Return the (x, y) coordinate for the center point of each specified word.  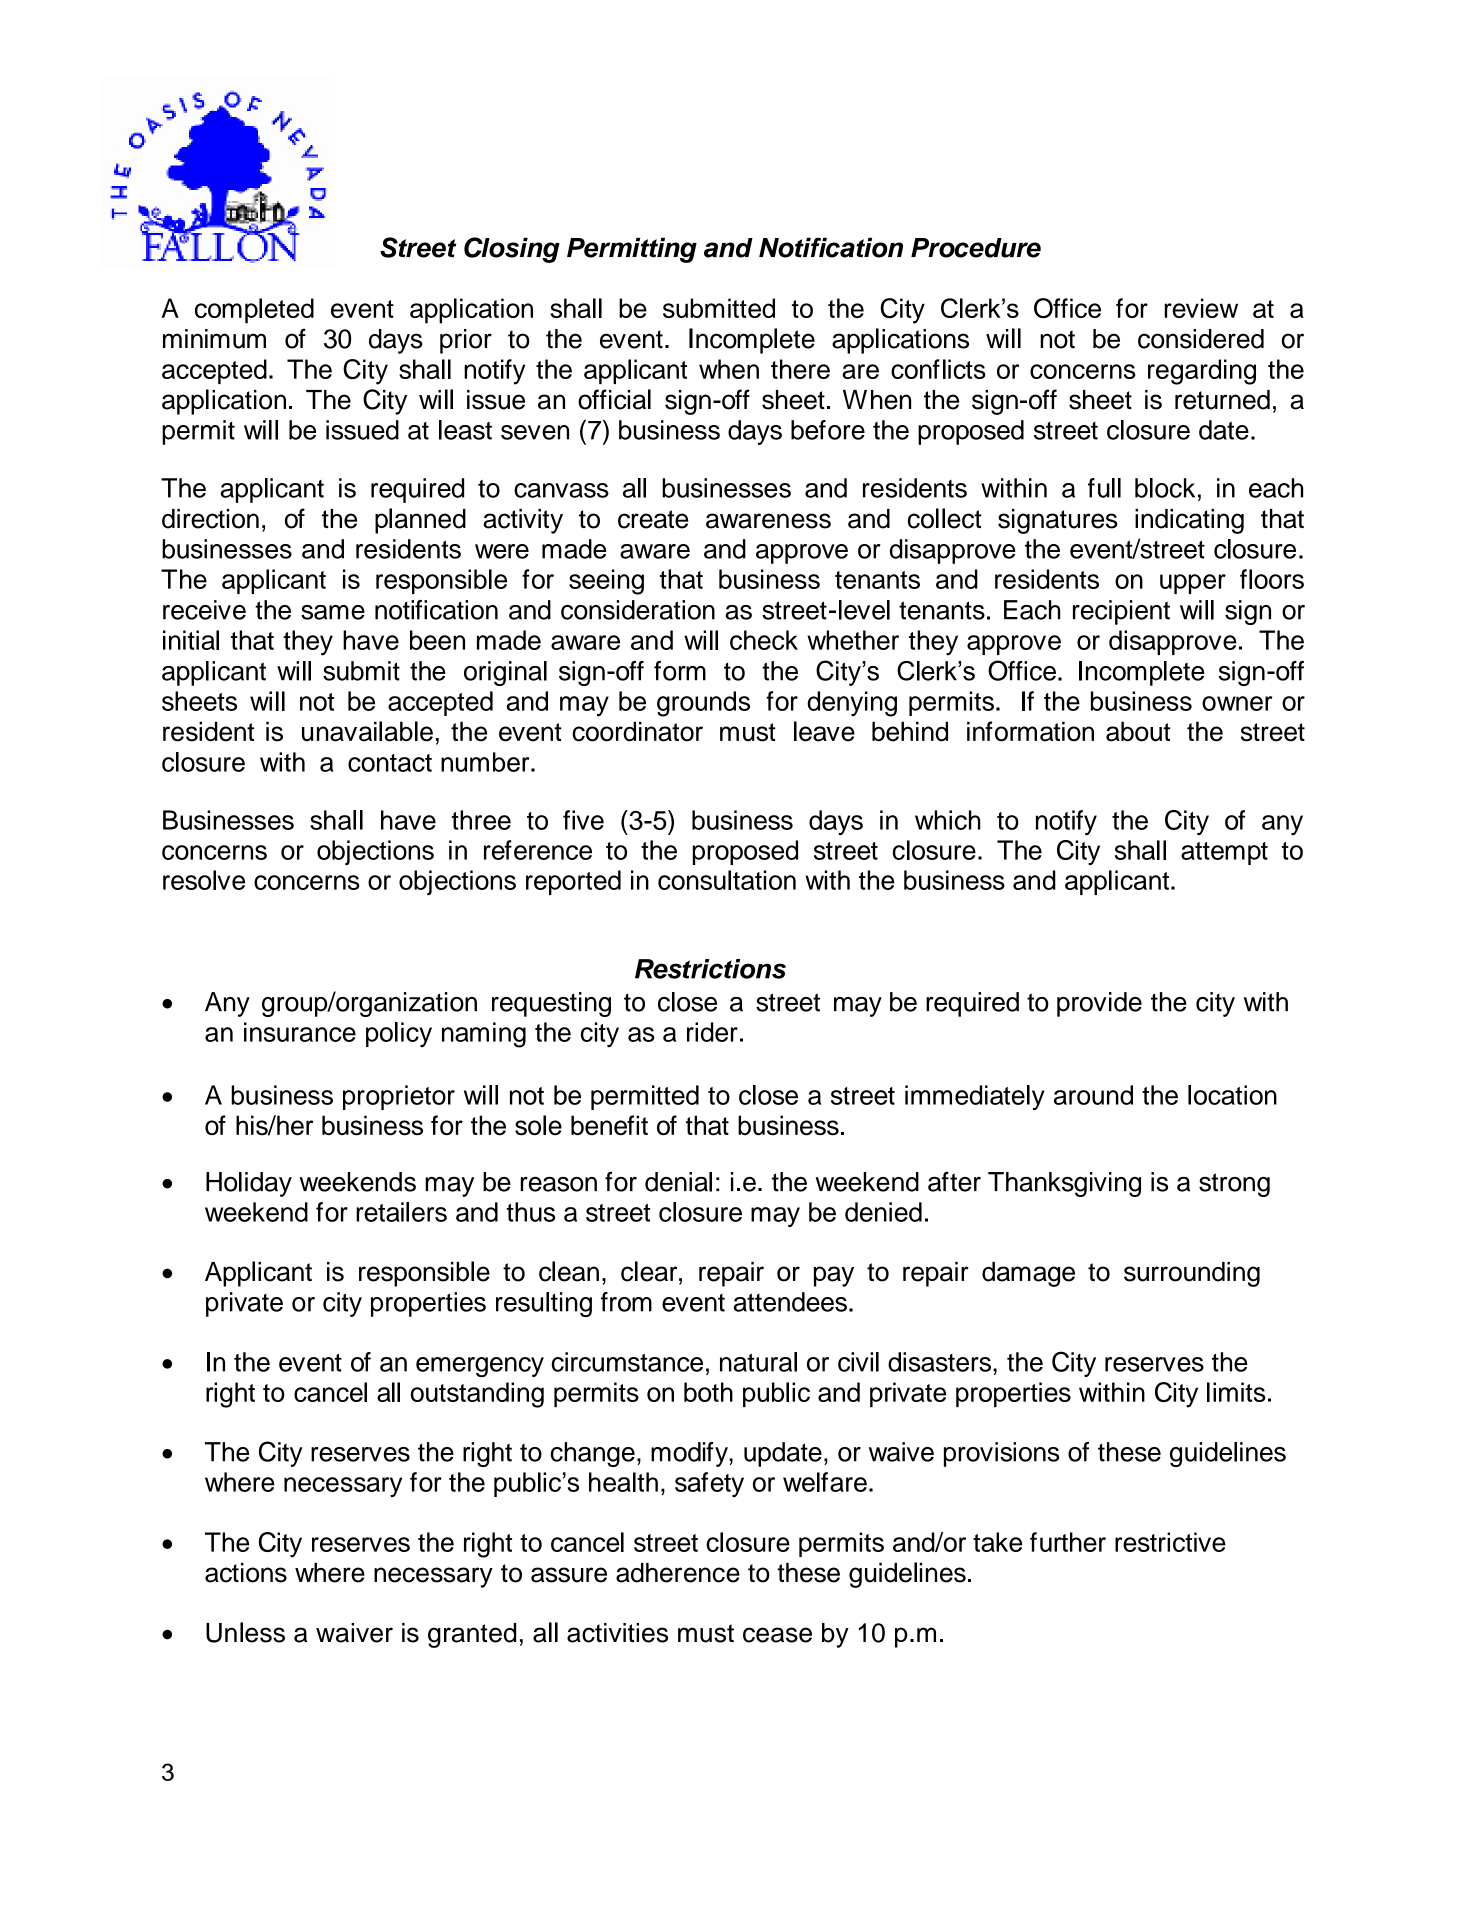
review (1201, 308)
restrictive (1170, 1542)
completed (254, 311)
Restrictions (710, 969)
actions (246, 1573)
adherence (678, 1573)
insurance (300, 1032)
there (800, 369)
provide (1099, 1004)
